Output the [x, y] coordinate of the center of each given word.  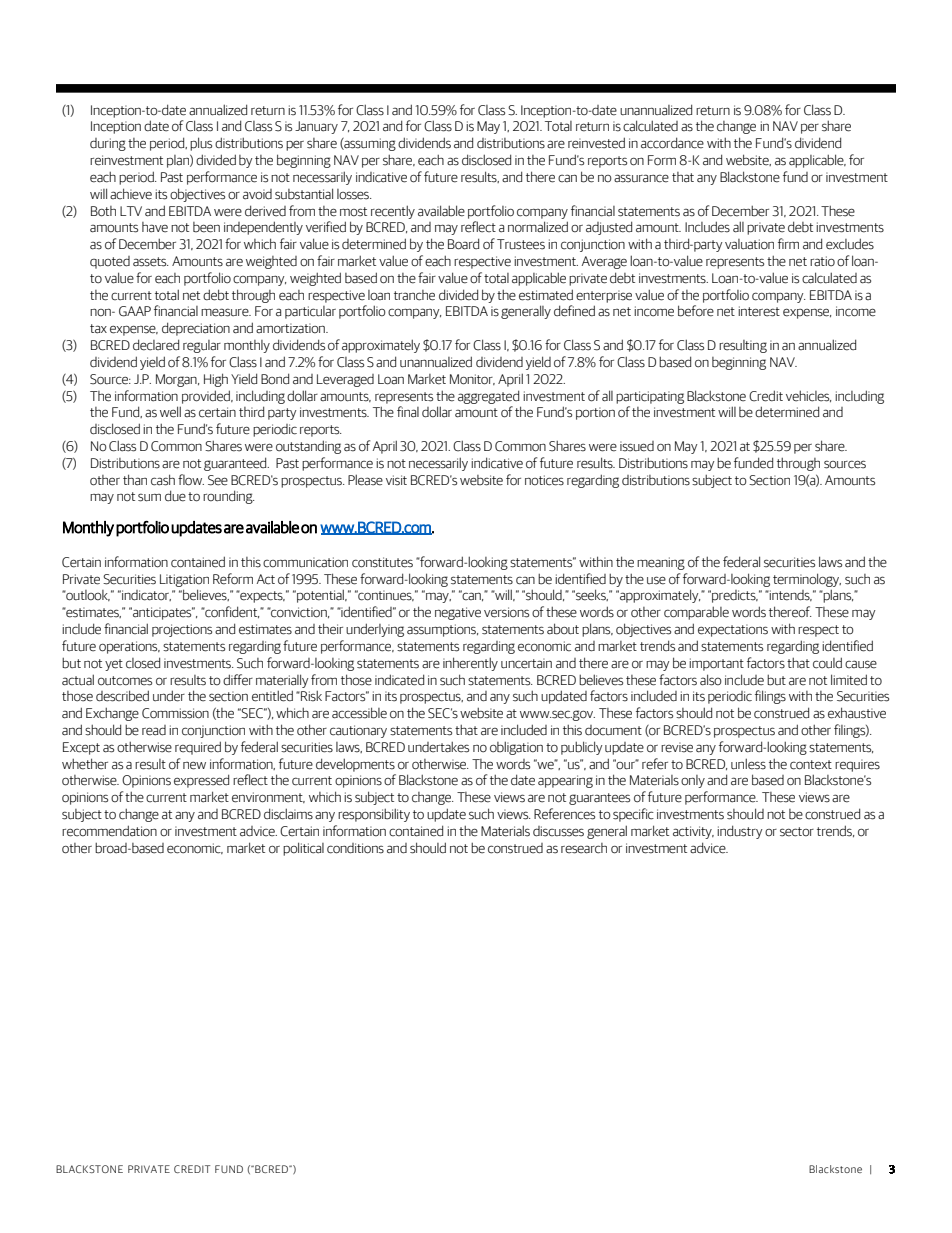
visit [396, 480]
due [175, 496]
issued [637, 446]
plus [201, 144]
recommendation [109, 831]
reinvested [596, 143]
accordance [672, 143]
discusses [558, 831]
